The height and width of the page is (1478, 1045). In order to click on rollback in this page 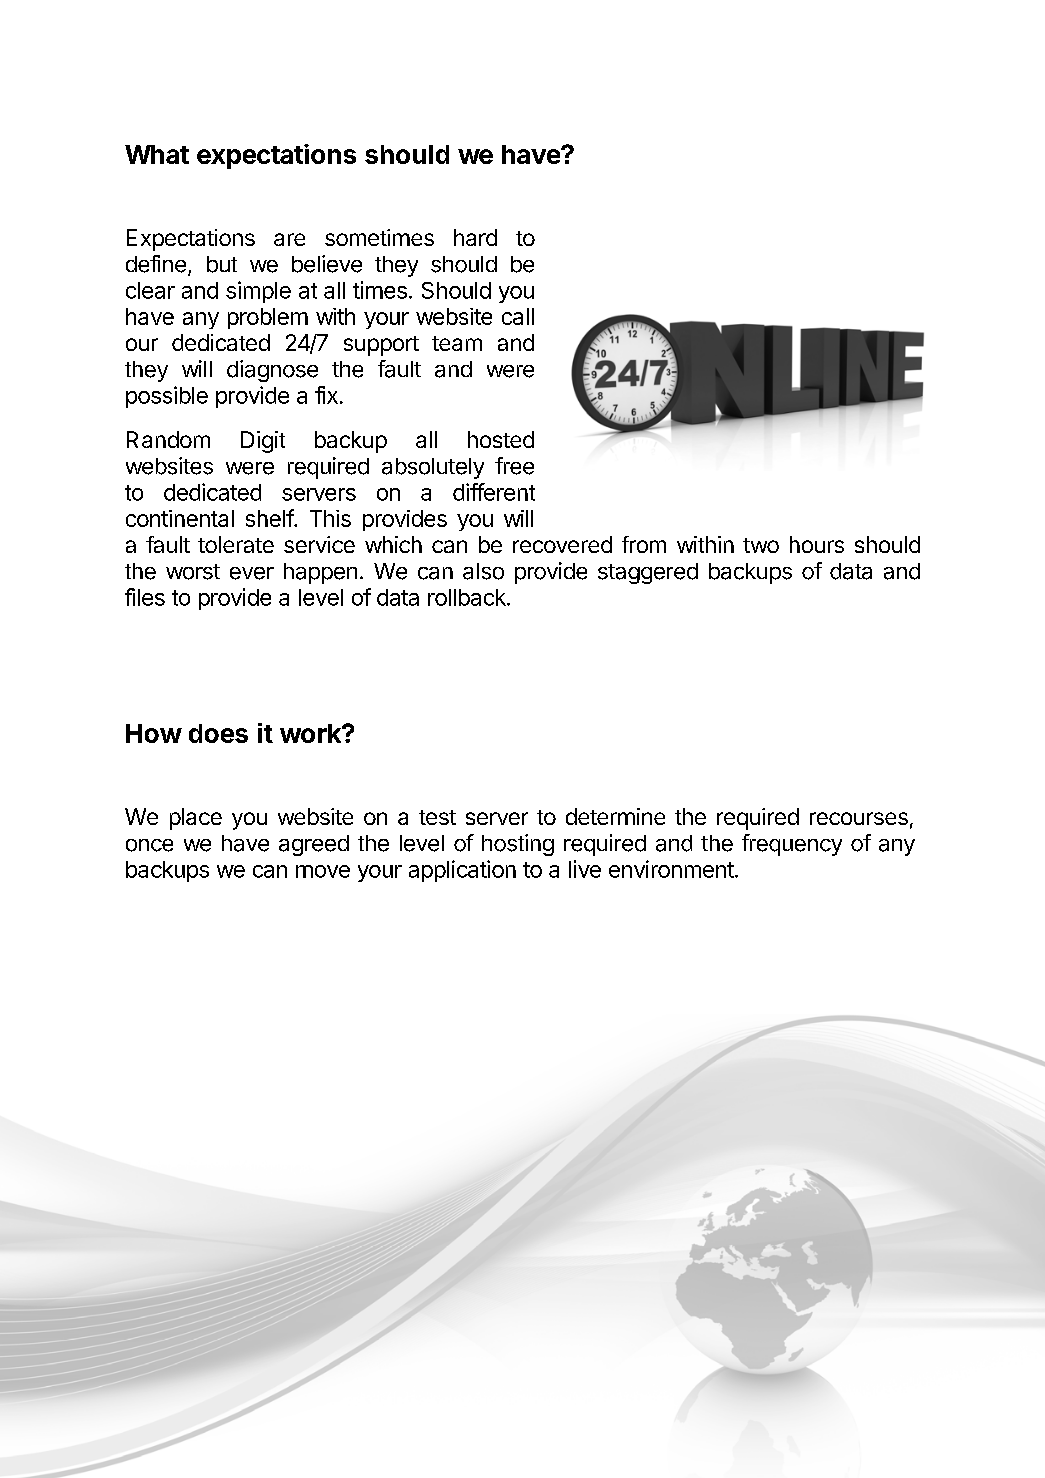, I will do `click(468, 597)`.
